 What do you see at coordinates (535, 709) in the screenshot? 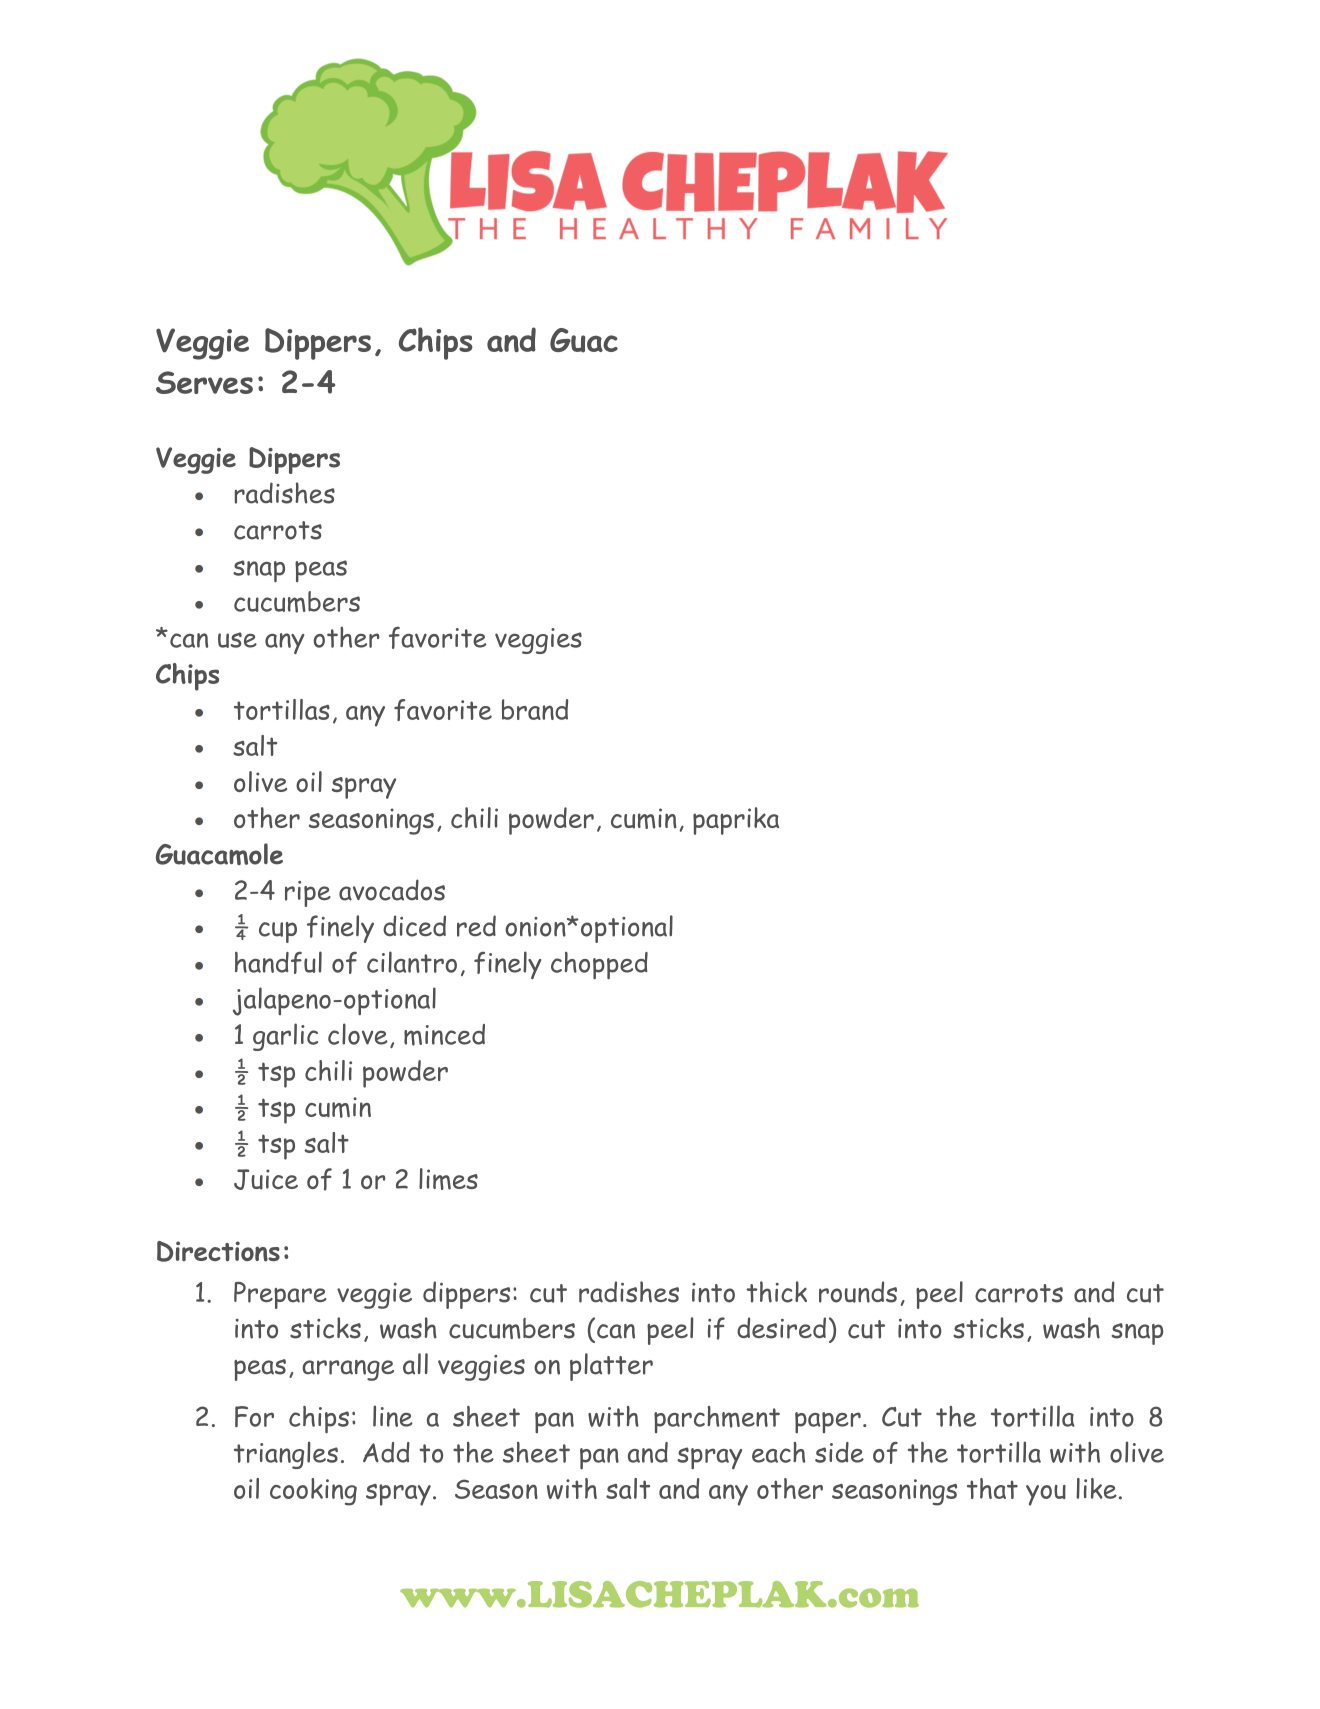
I see `brand` at bounding box center [535, 709].
